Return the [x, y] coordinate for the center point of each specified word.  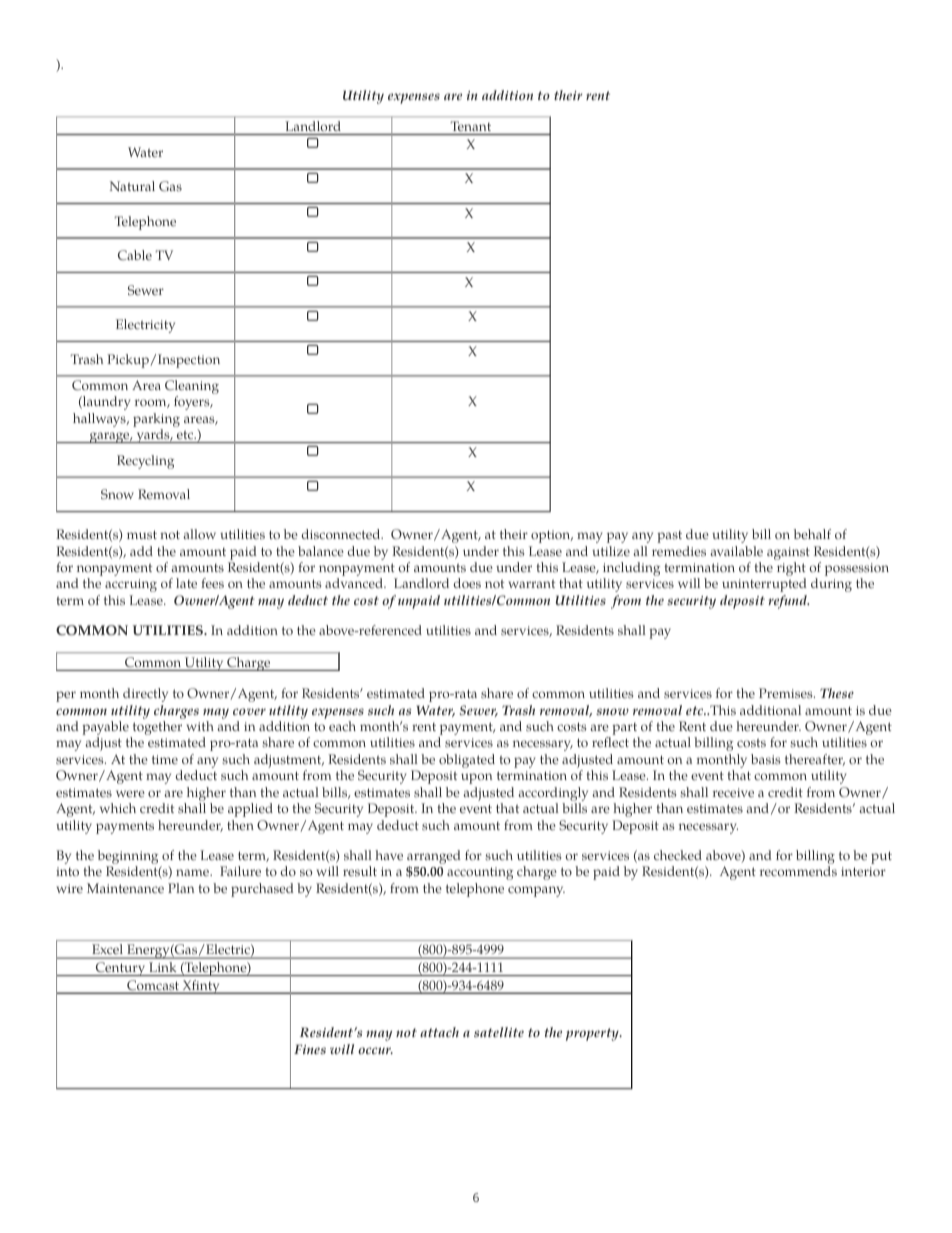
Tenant [471, 126]
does [467, 583]
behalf [812, 534]
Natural [132, 186]
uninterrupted [764, 585]
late [186, 583]
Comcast [153, 986]
